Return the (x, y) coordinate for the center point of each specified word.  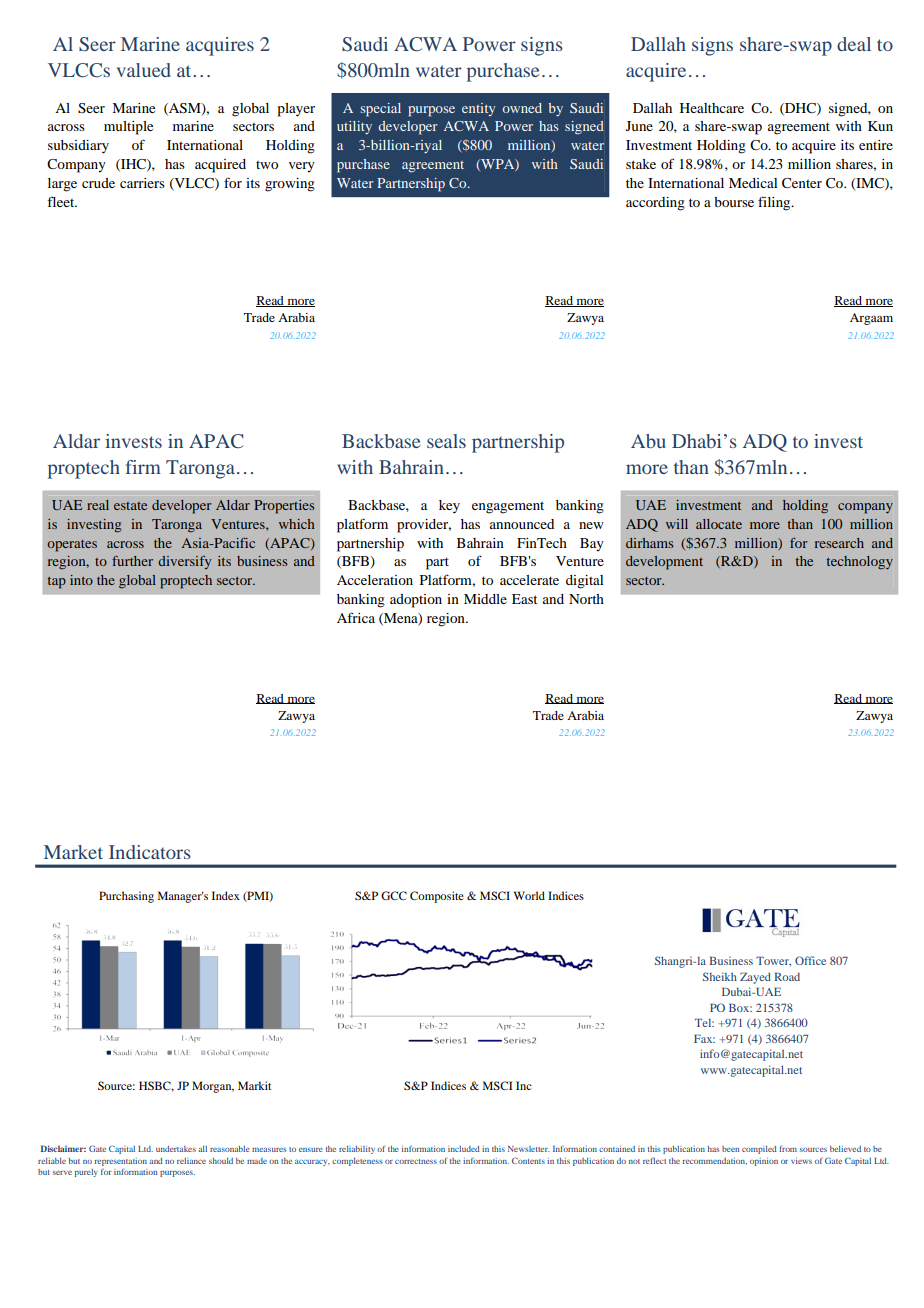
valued (144, 70)
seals (446, 441)
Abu (648, 441)
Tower (773, 961)
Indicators (150, 852)
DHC (800, 109)
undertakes (176, 1149)
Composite (437, 897)
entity (478, 109)
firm (143, 467)
